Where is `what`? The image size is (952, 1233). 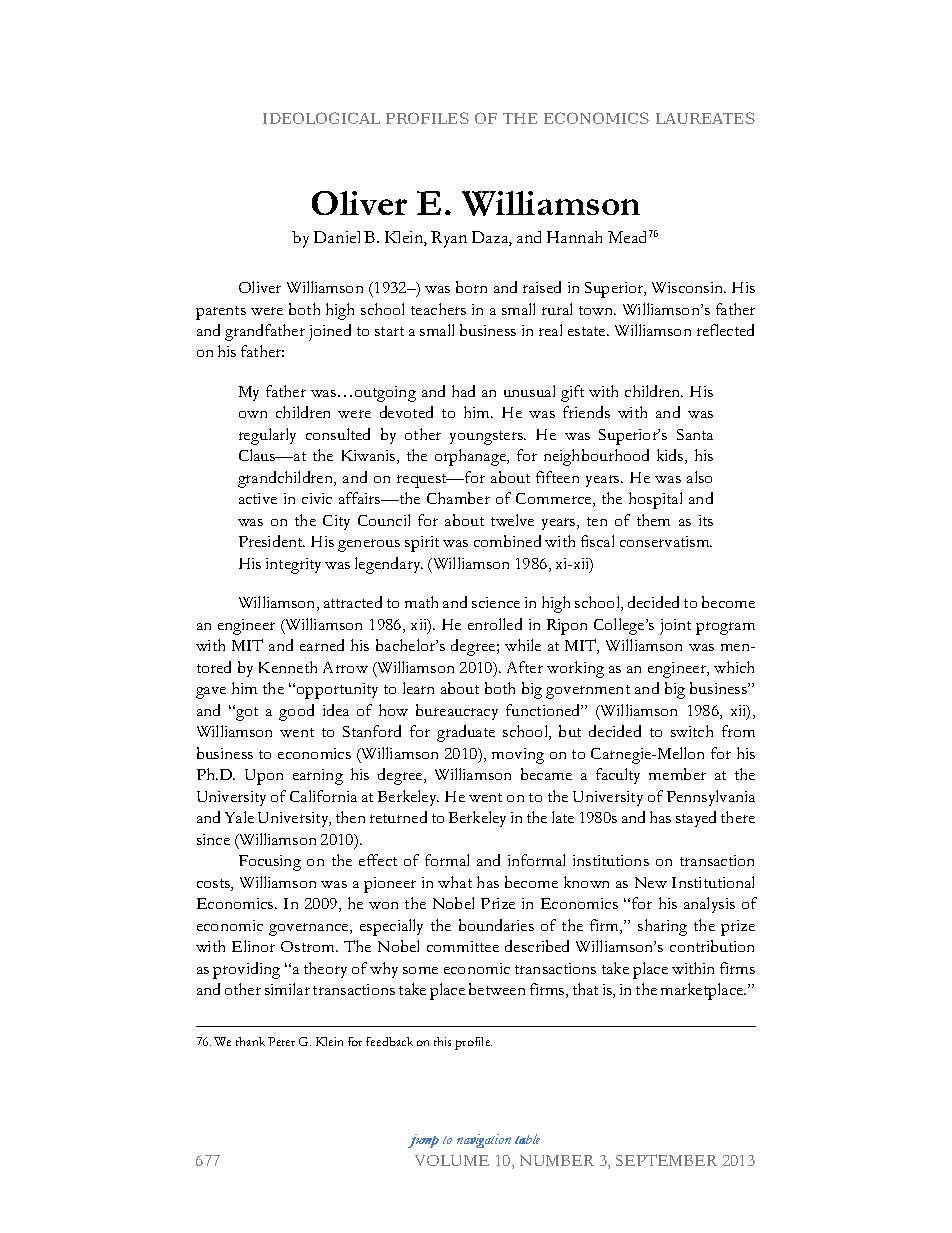 what is located at coordinates (455, 882).
